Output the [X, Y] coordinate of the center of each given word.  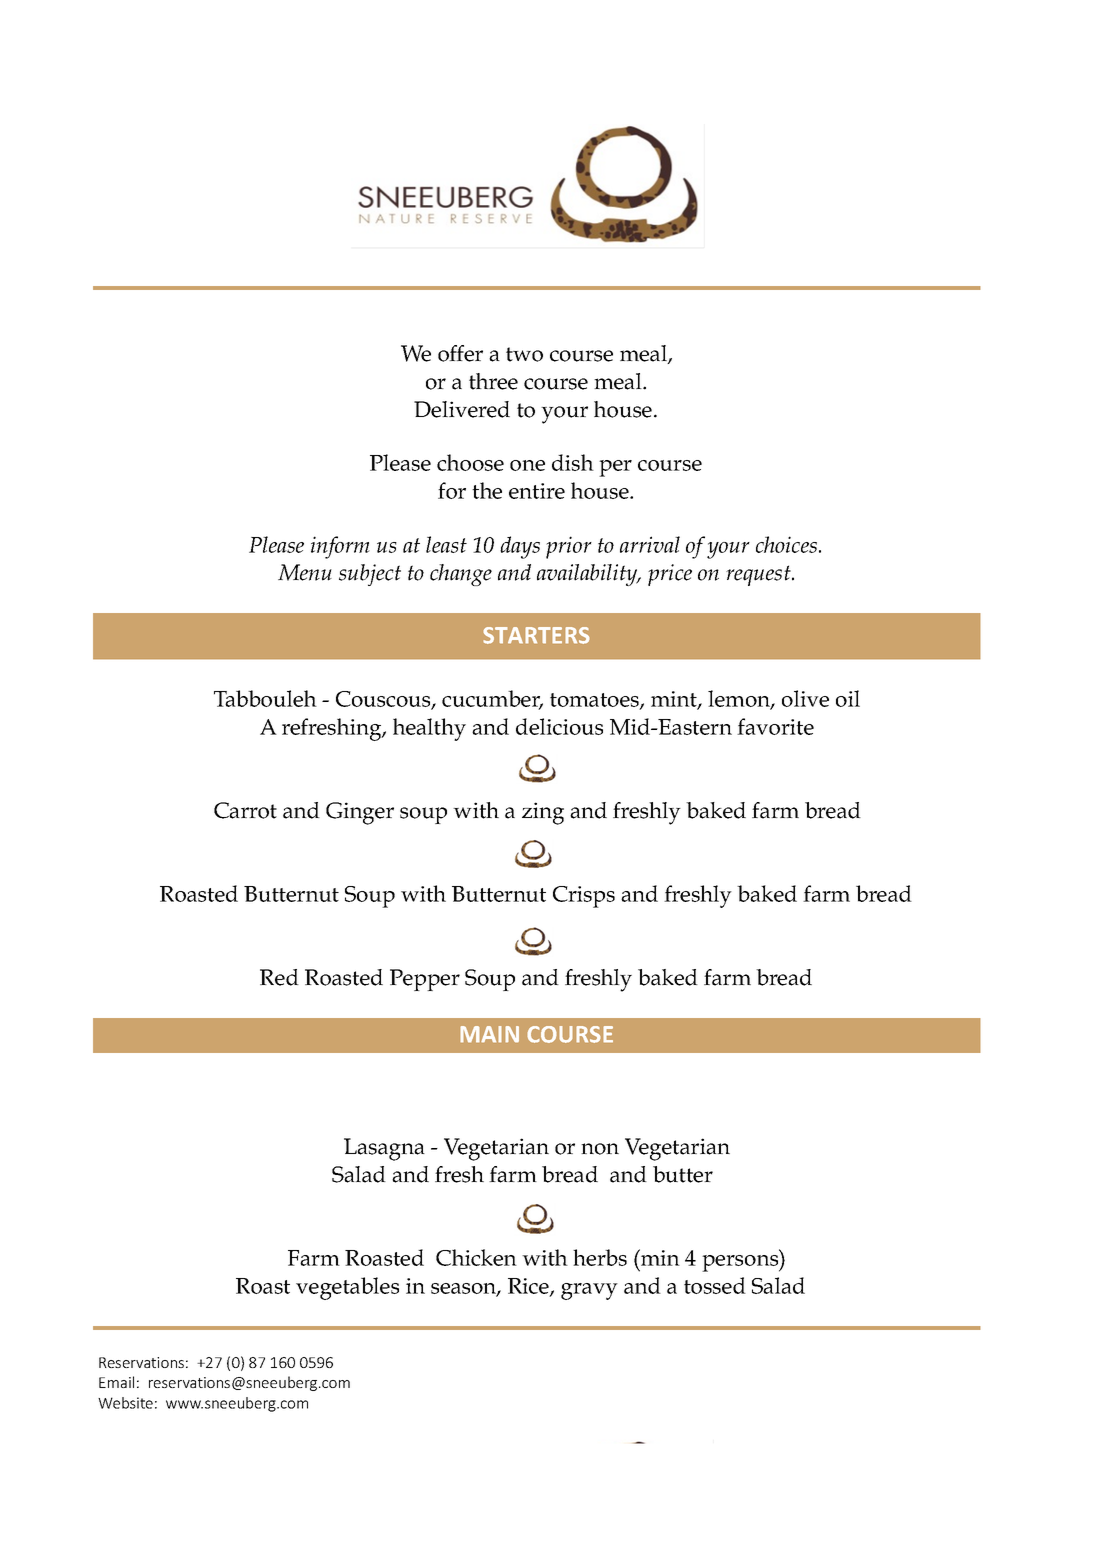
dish [573, 462]
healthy [429, 729]
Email [116, 1382]
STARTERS [536, 635]
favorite [775, 726]
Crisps [584, 897]
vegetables [347, 1288]
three [493, 381]
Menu [305, 572]
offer [460, 353]
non [600, 1149]
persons [741, 1263]
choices [788, 544]
